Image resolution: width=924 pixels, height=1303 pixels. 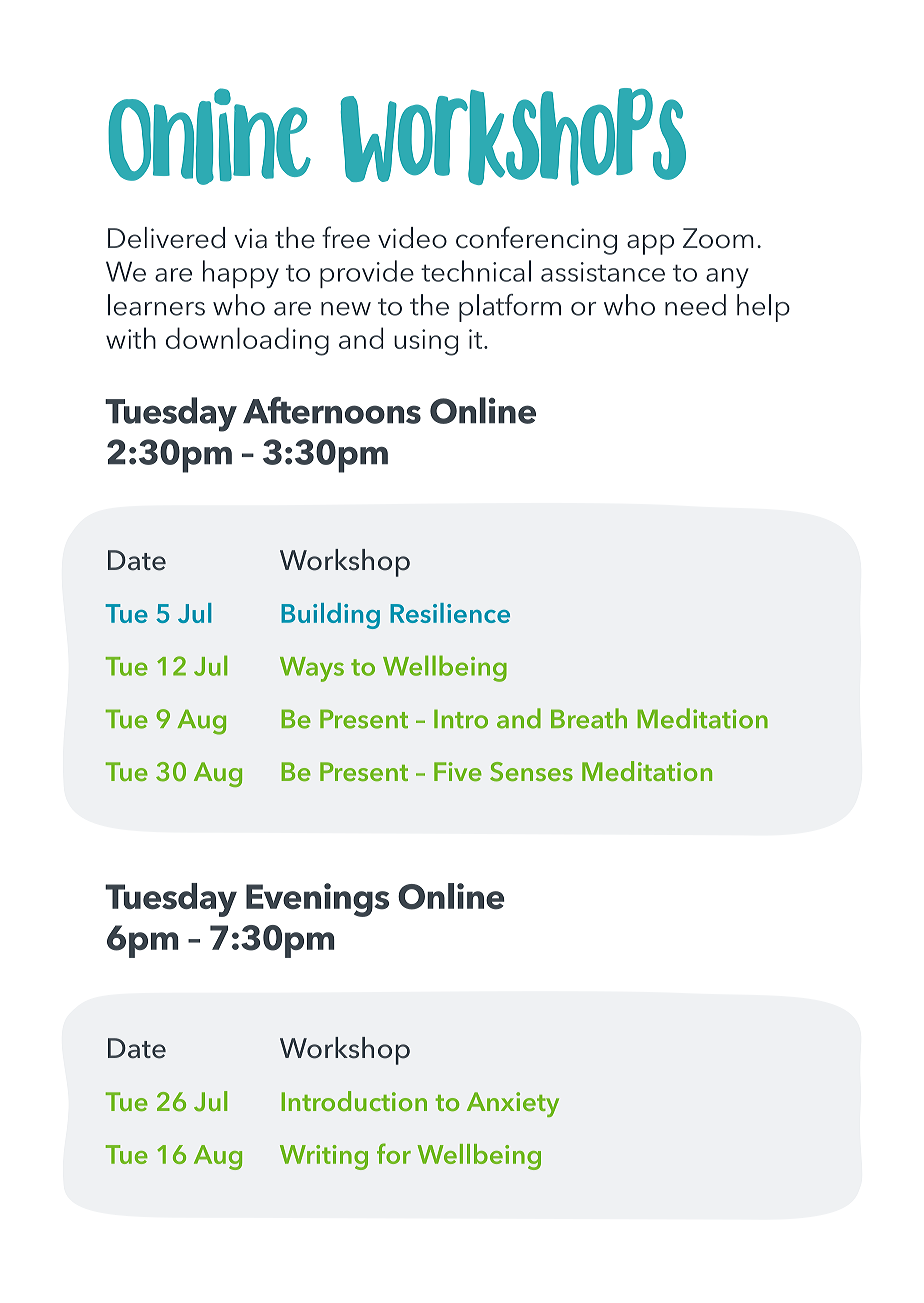 What do you see at coordinates (727, 278) in the page?
I see `any` at bounding box center [727, 278].
